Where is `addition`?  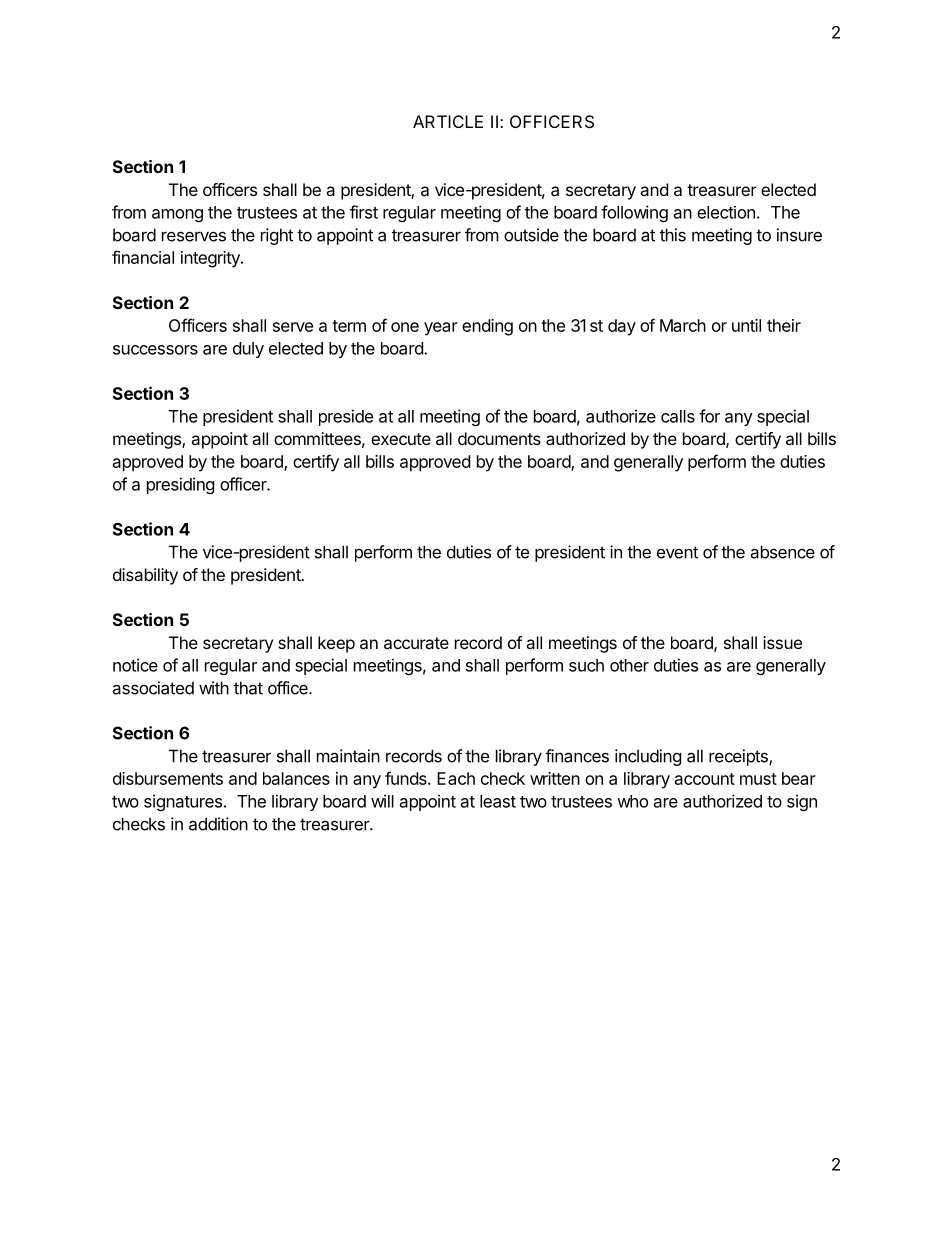
addition is located at coordinates (218, 824).
